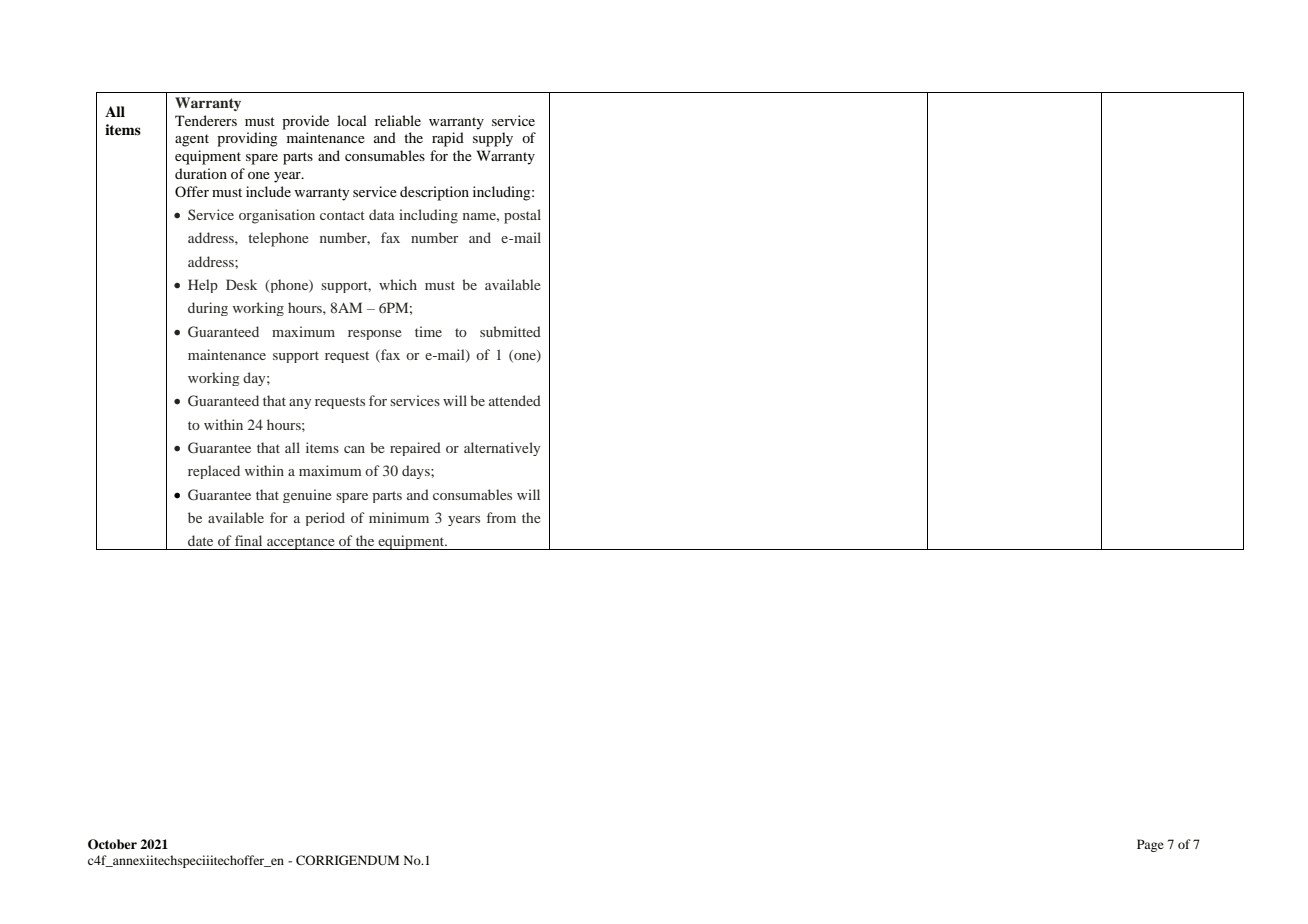 The height and width of the page is (924, 1308). I want to click on acceptance, so click(301, 543).
